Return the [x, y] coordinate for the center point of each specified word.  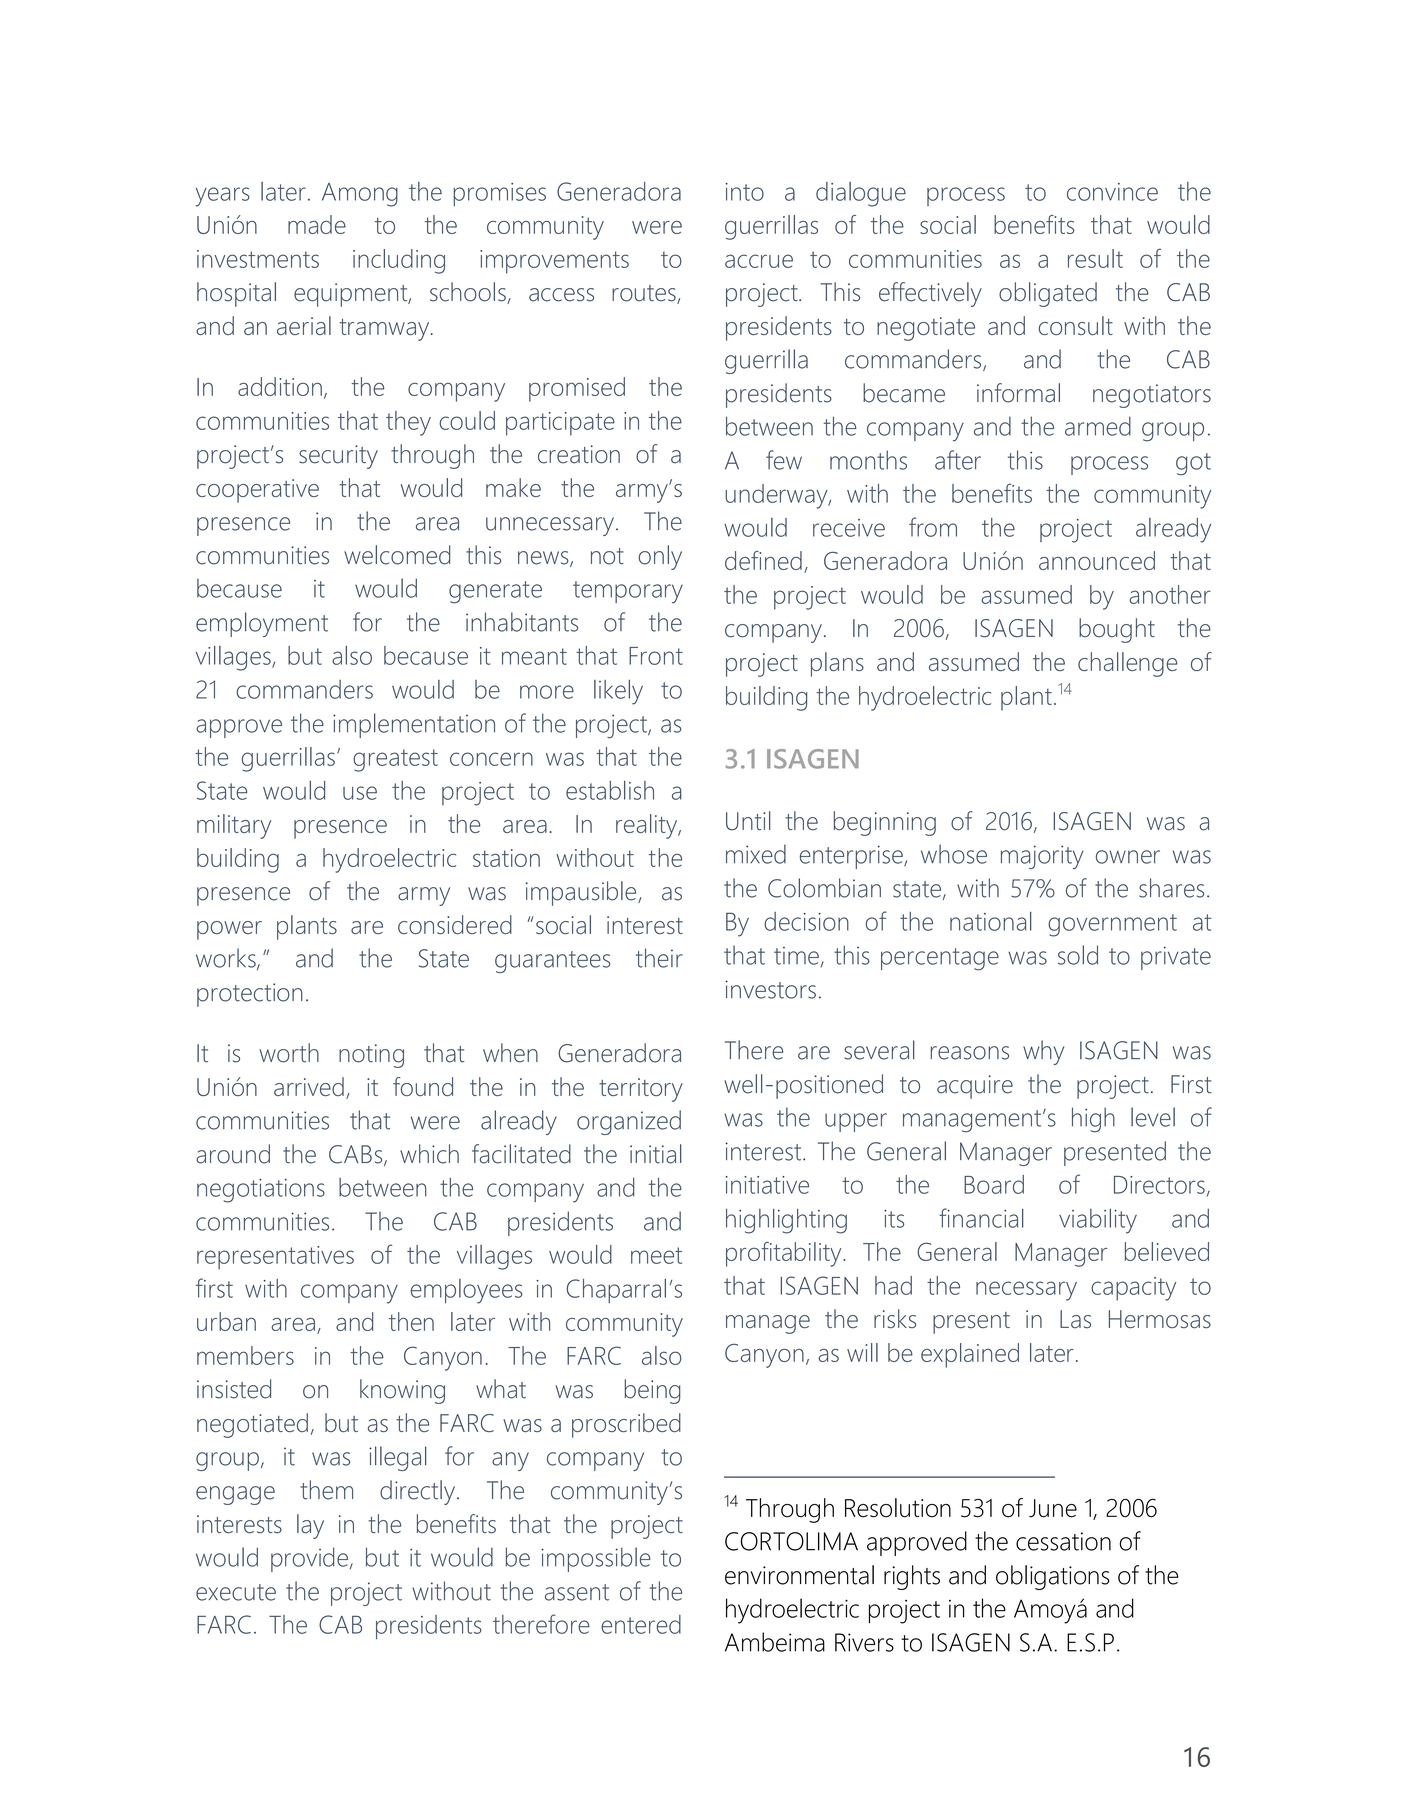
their [659, 958]
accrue [759, 261]
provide [311, 1559]
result [1095, 258]
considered [455, 924]
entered [641, 1624]
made [317, 224]
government [1112, 925]
